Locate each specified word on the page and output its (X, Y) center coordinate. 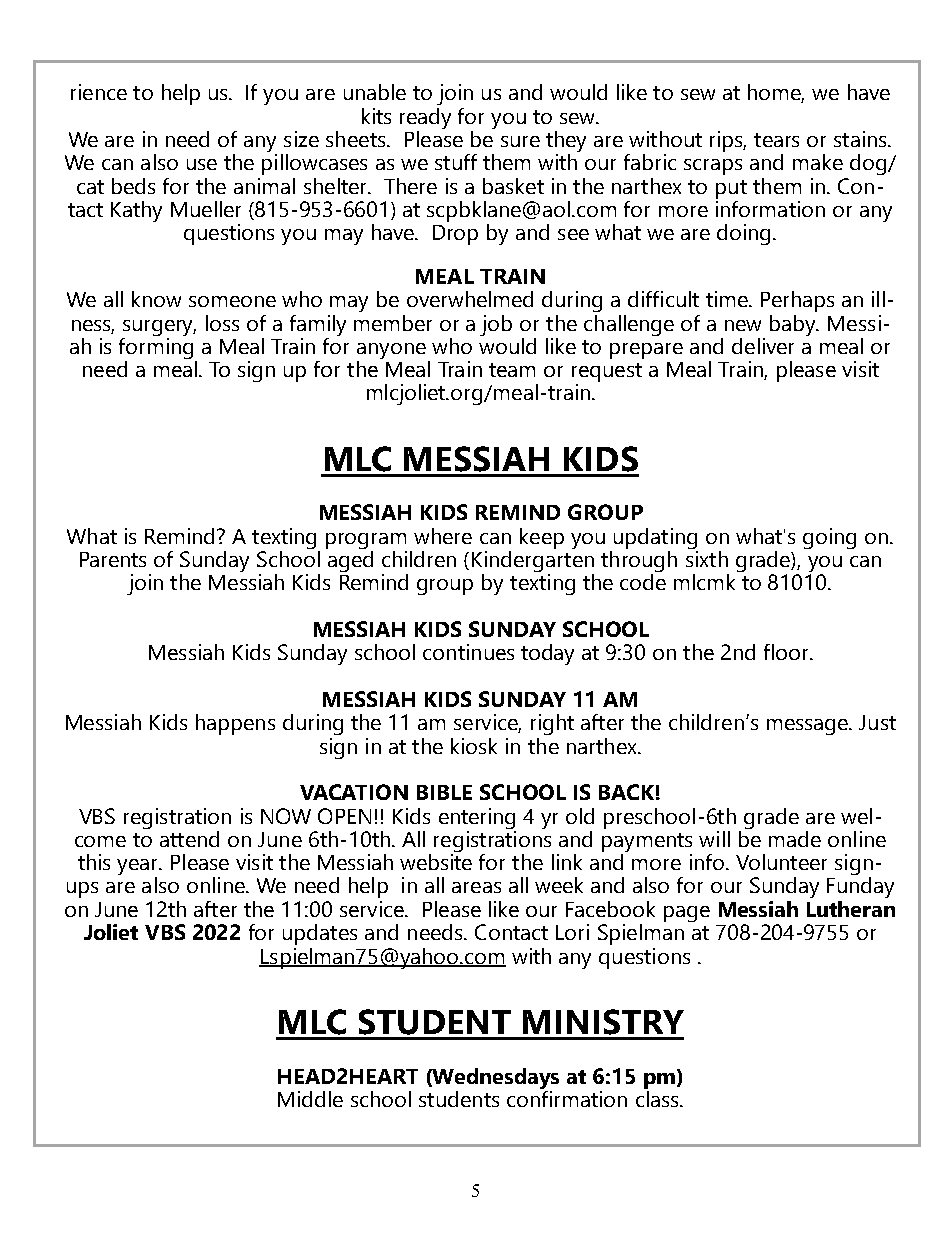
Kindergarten (533, 561)
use (202, 164)
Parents (113, 559)
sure (520, 141)
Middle (310, 1099)
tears (776, 140)
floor (787, 652)
